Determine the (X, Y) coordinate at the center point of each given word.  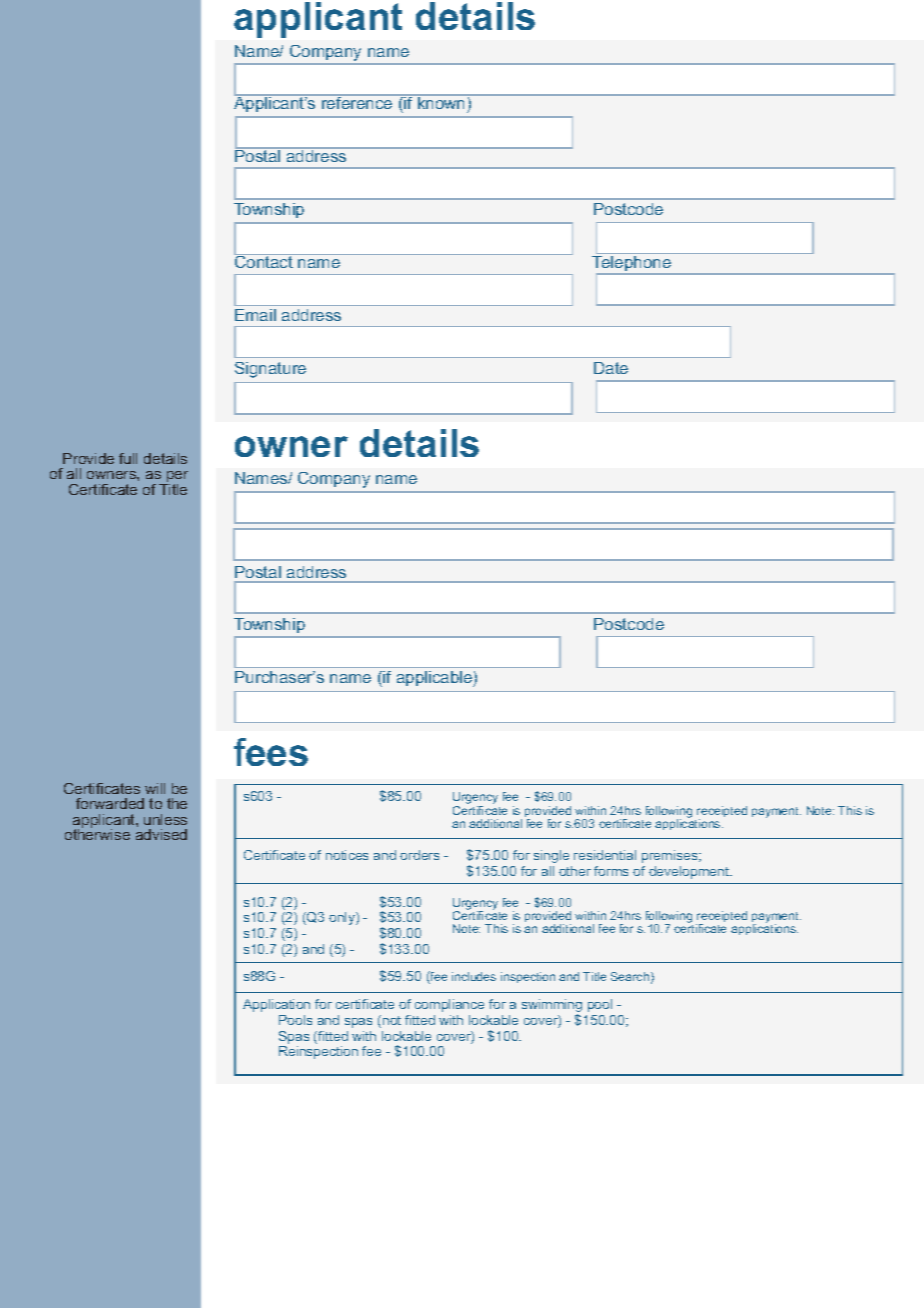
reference (357, 102)
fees (271, 752)
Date (611, 368)
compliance (449, 1005)
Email (255, 315)
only (343, 918)
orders (419, 855)
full (128, 458)
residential (605, 855)
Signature (270, 370)
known (442, 104)
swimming (552, 1007)
